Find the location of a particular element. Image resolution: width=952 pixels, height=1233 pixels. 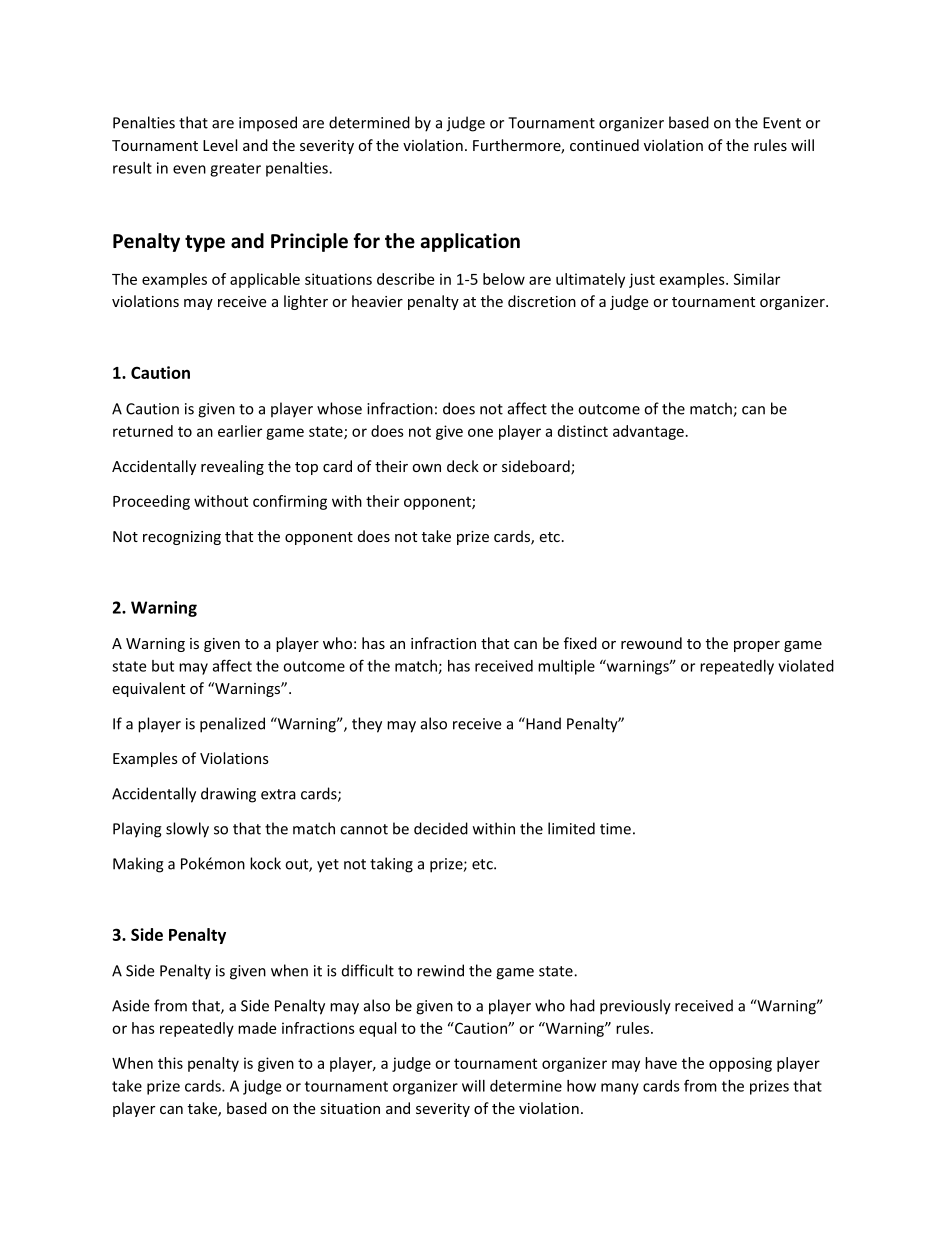

but is located at coordinates (163, 666).
